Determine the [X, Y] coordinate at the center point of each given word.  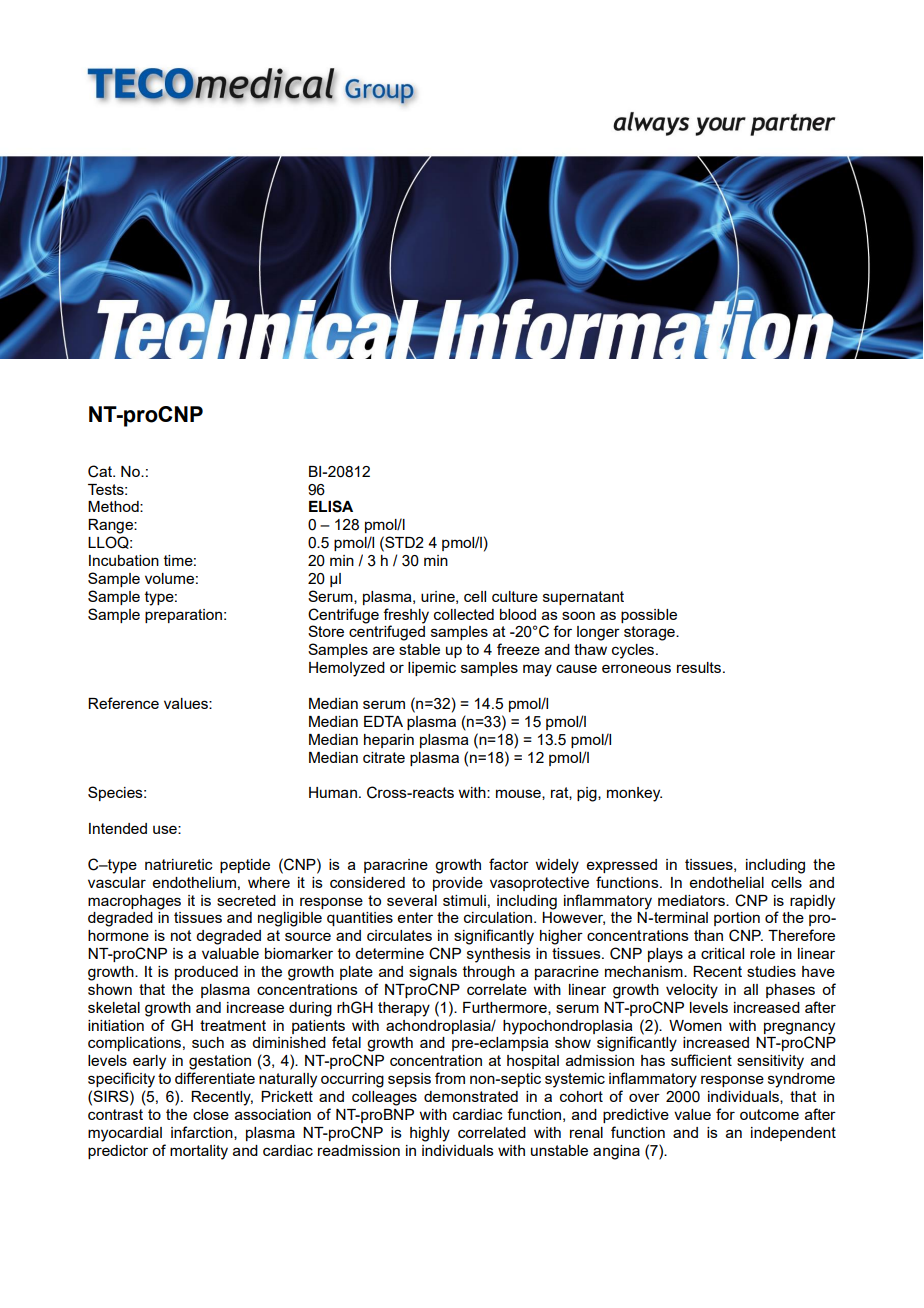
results [700, 667]
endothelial [727, 882]
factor [509, 864]
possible [649, 616]
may [537, 670]
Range [111, 526]
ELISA [331, 506]
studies [771, 971]
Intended [118, 828]
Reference [123, 703]
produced [206, 973]
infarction [203, 1133]
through [489, 973]
